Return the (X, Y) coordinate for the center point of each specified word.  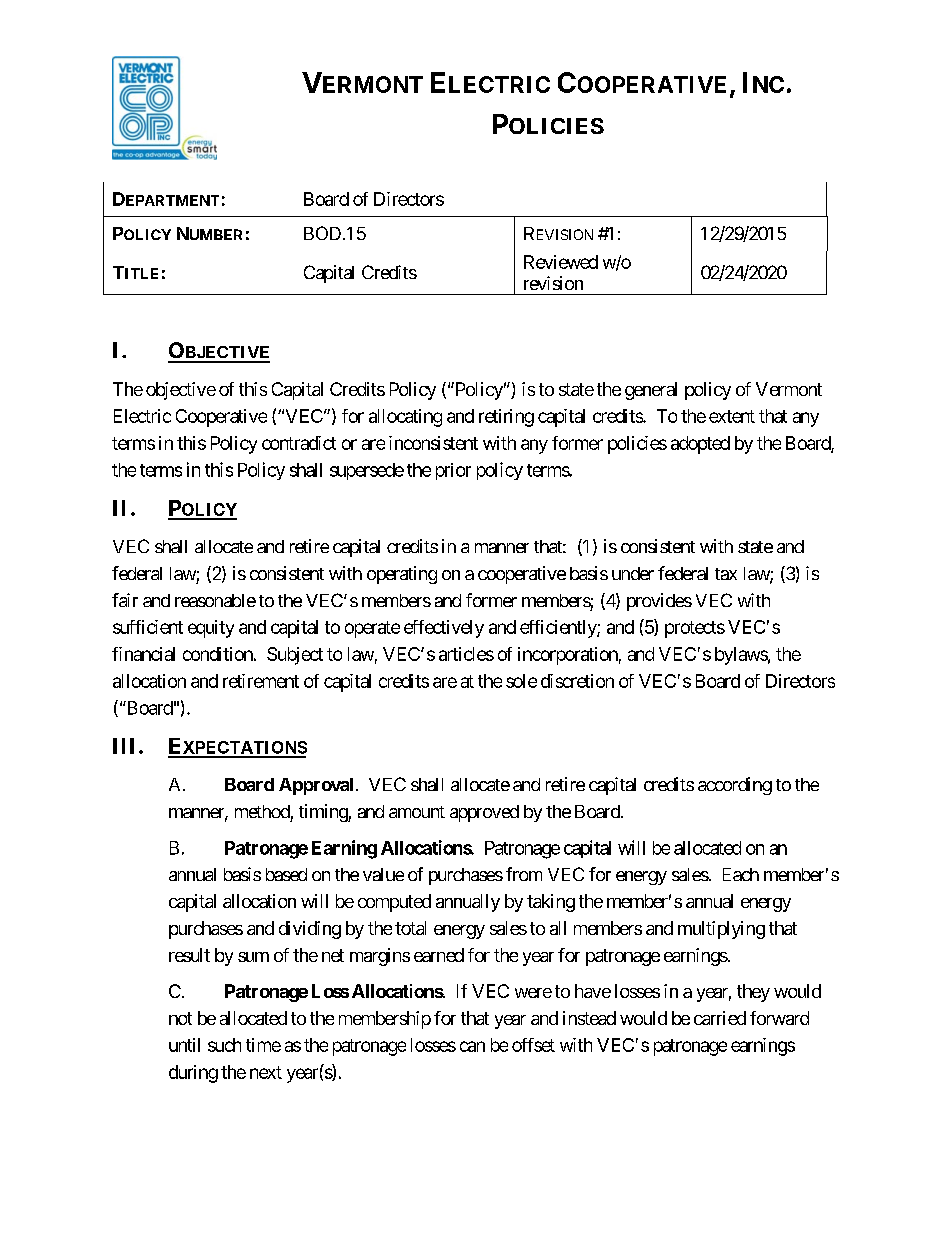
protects (695, 629)
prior (453, 471)
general (651, 391)
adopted (700, 445)
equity (211, 629)
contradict (299, 443)
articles (466, 654)
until (184, 1045)
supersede (367, 471)
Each (741, 874)
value (383, 874)
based (286, 874)
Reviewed (561, 262)
